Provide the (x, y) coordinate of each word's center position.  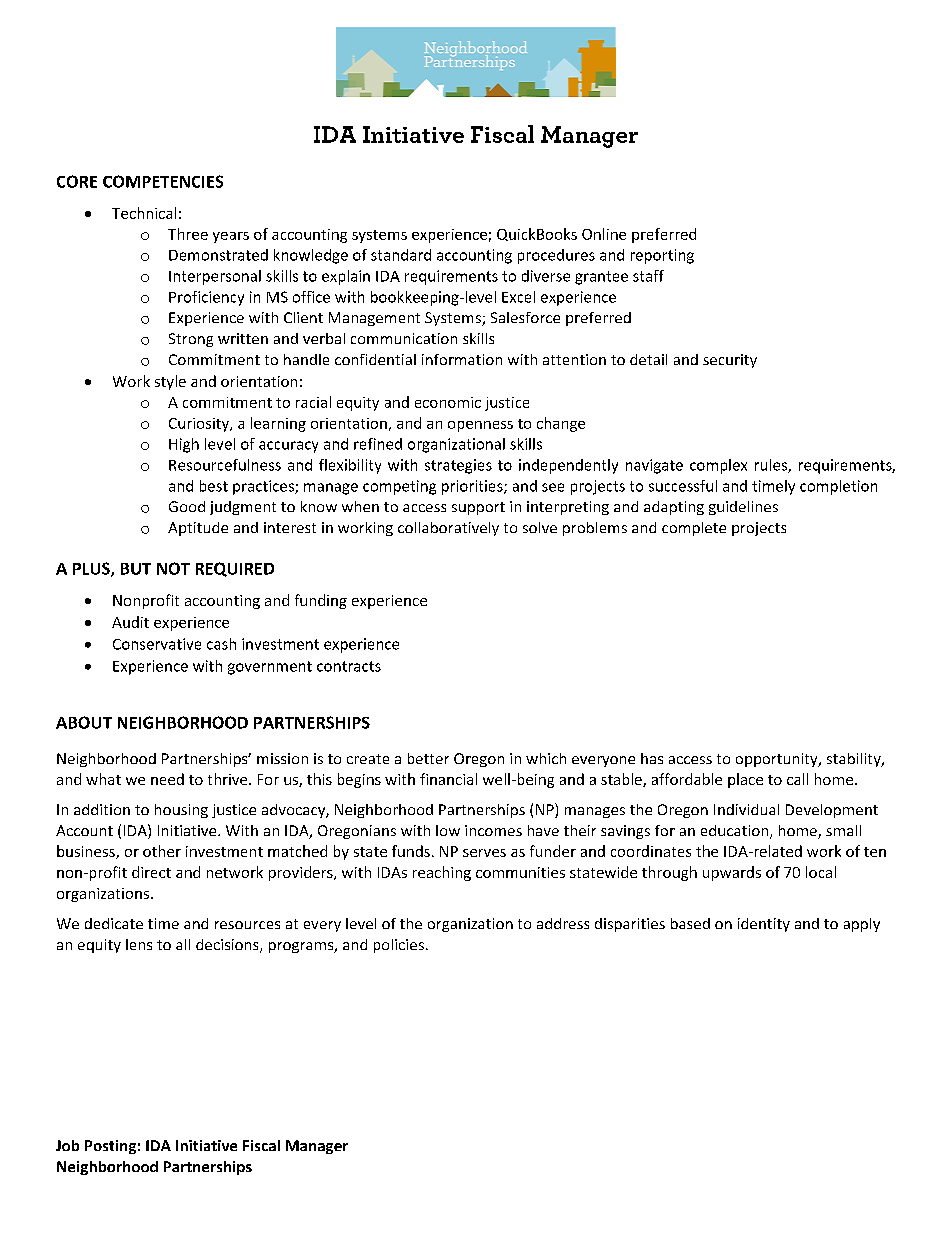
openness (480, 426)
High (184, 445)
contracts (349, 666)
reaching (442, 873)
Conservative (157, 644)
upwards (732, 873)
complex (718, 466)
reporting (662, 256)
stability (855, 760)
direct (151, 872)
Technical (144, 213)
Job (67, 1145)
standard (401, 255)
